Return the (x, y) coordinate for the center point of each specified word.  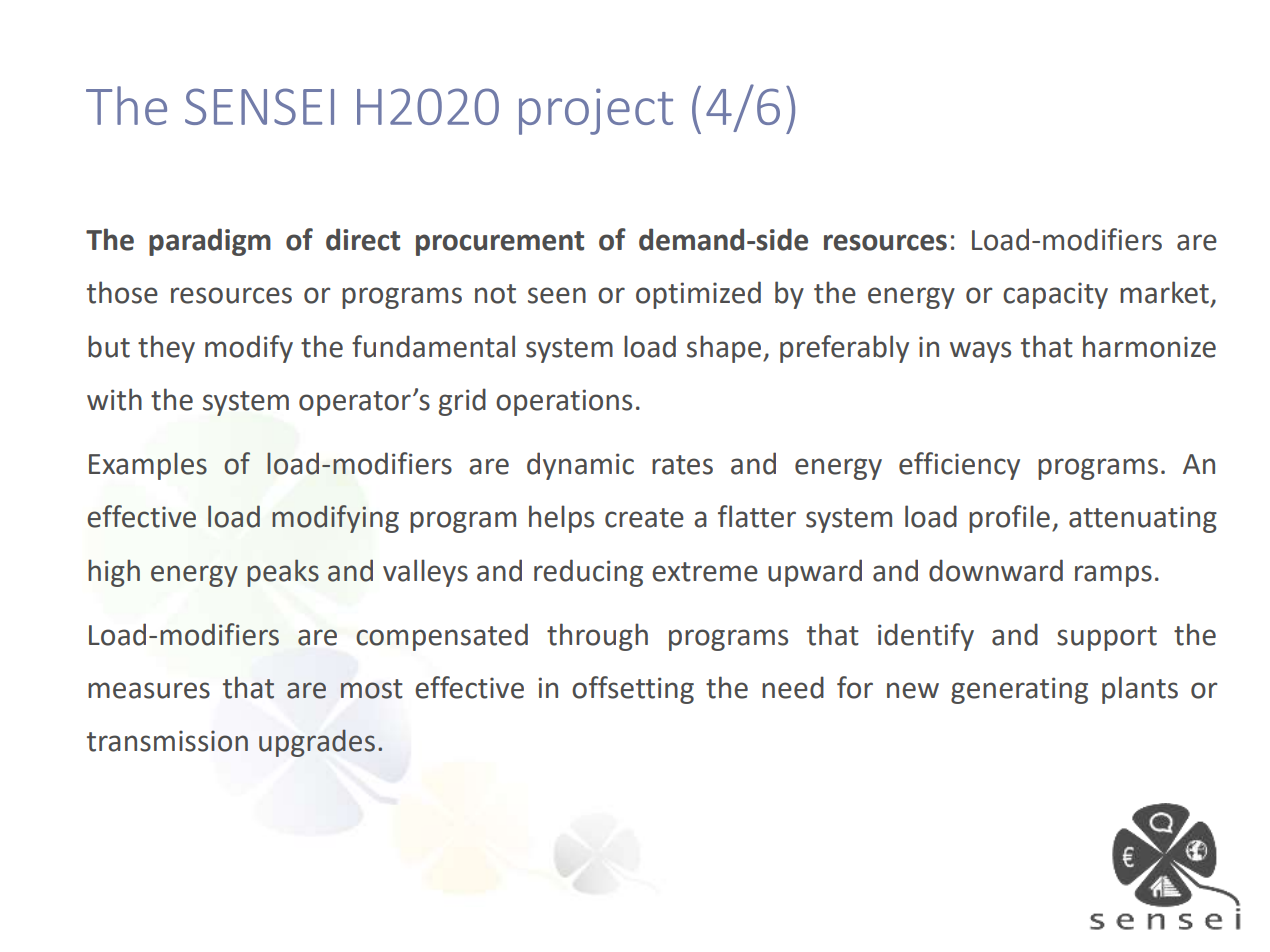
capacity (1055, 295)
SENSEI (259, 106)
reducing (588, 573)
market (1164, 292)
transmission (167, 741)
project (596, 111)
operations (564, 402)
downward (996, 570)
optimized (698, 295)
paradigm (210, 242)
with (114, 399)
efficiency (959, 466)
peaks (283, 573)
